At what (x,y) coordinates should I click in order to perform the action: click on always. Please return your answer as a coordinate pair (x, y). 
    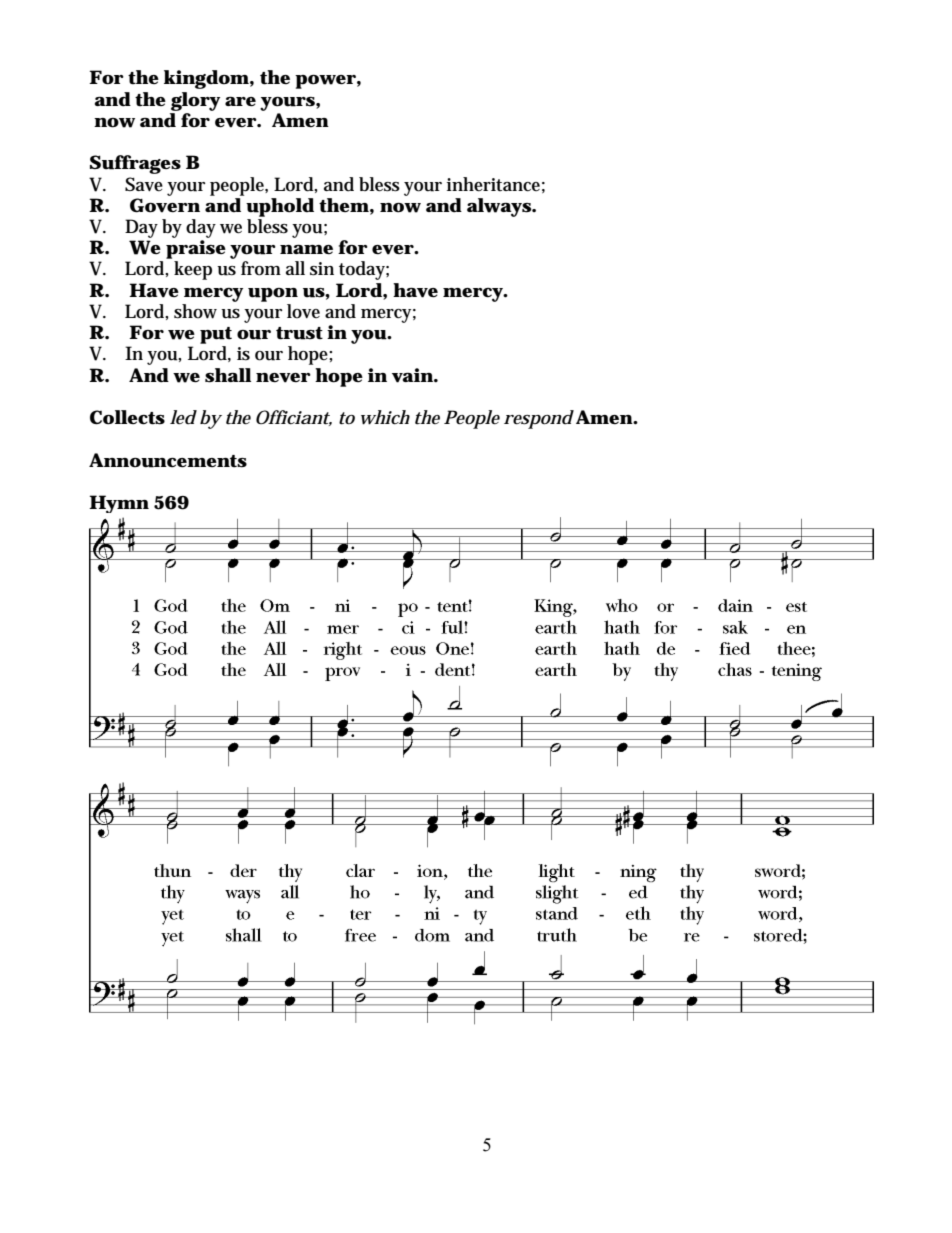
    Looking at the image, I should click on (499, 207).
